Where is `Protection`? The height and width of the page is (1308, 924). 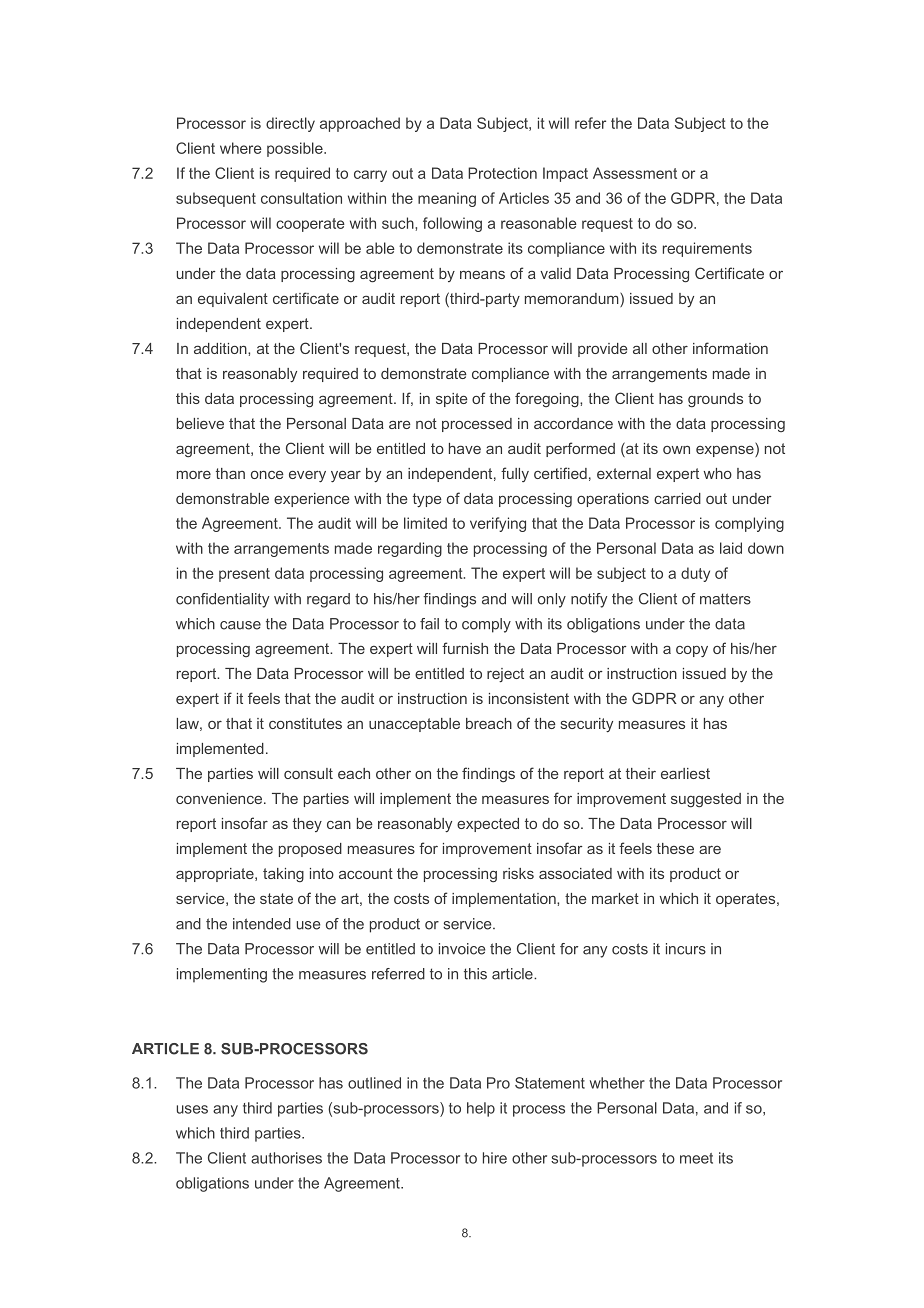 Protection is located at coordinates (502, 173).
